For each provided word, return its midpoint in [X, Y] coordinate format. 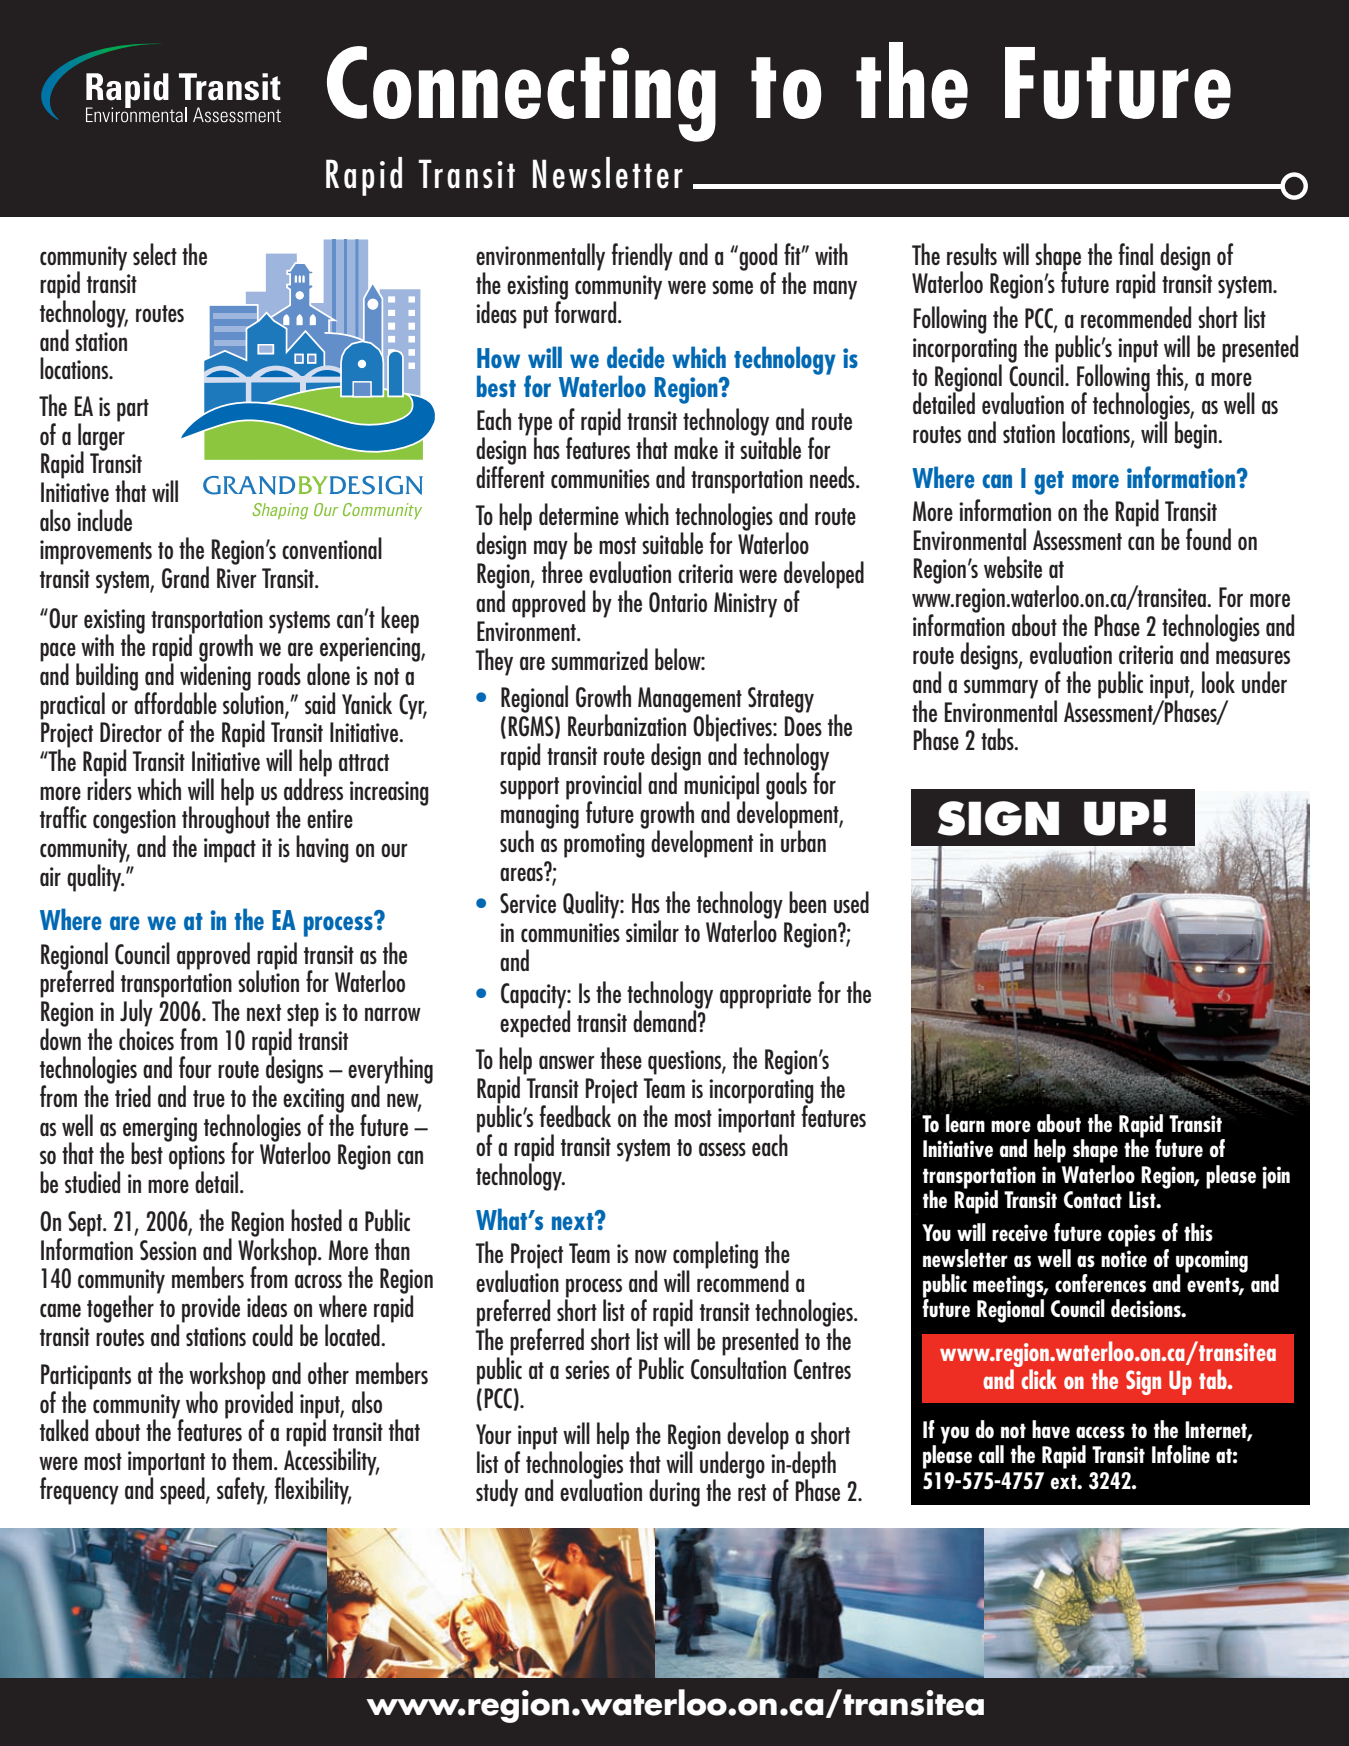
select [155, 254]
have [1051, 1429]
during [674, 1493]
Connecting [521, 94]
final [1135, 254]
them [252, 1459]
